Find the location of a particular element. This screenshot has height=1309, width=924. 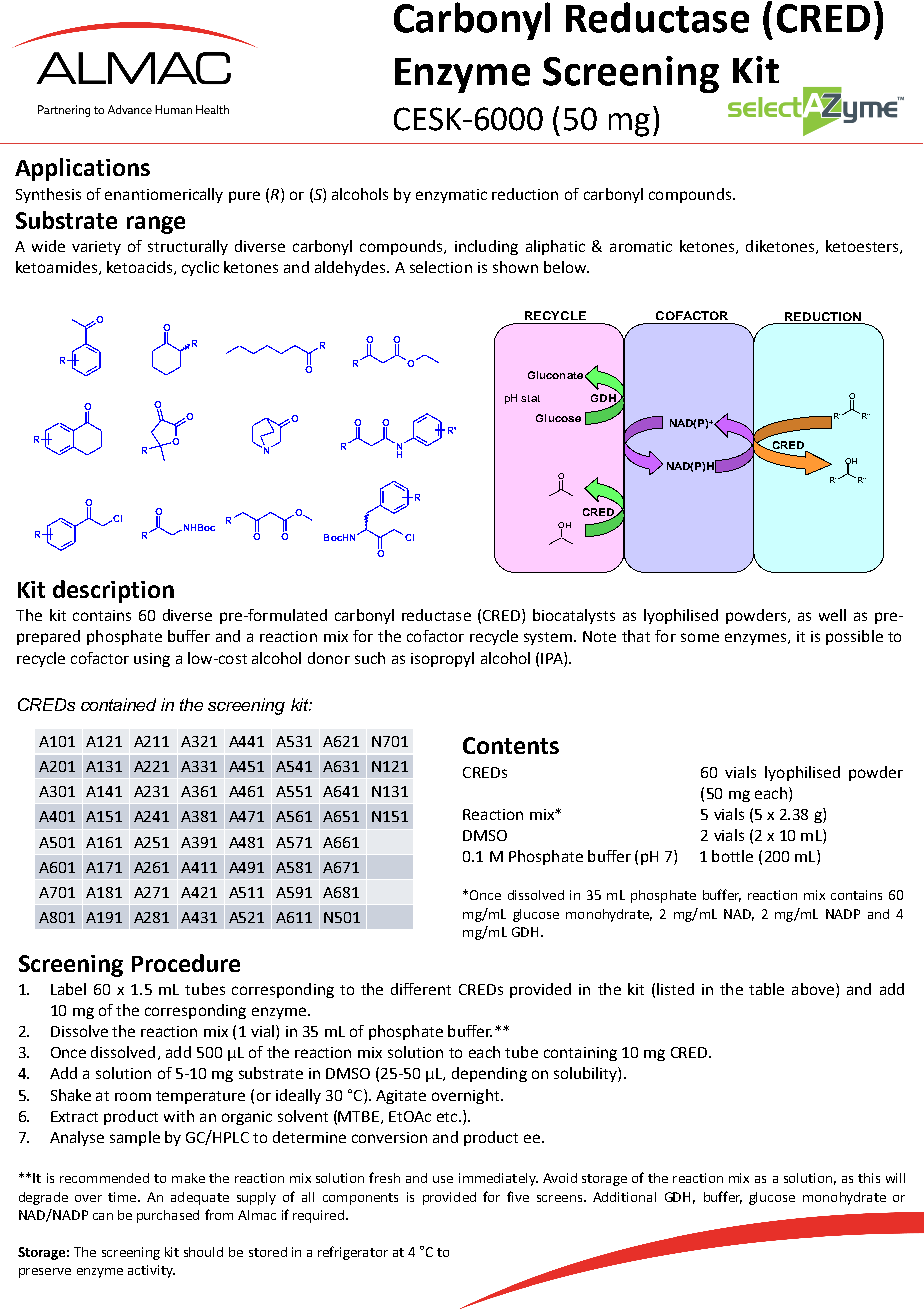

above is located at coordinates (813, 989).
